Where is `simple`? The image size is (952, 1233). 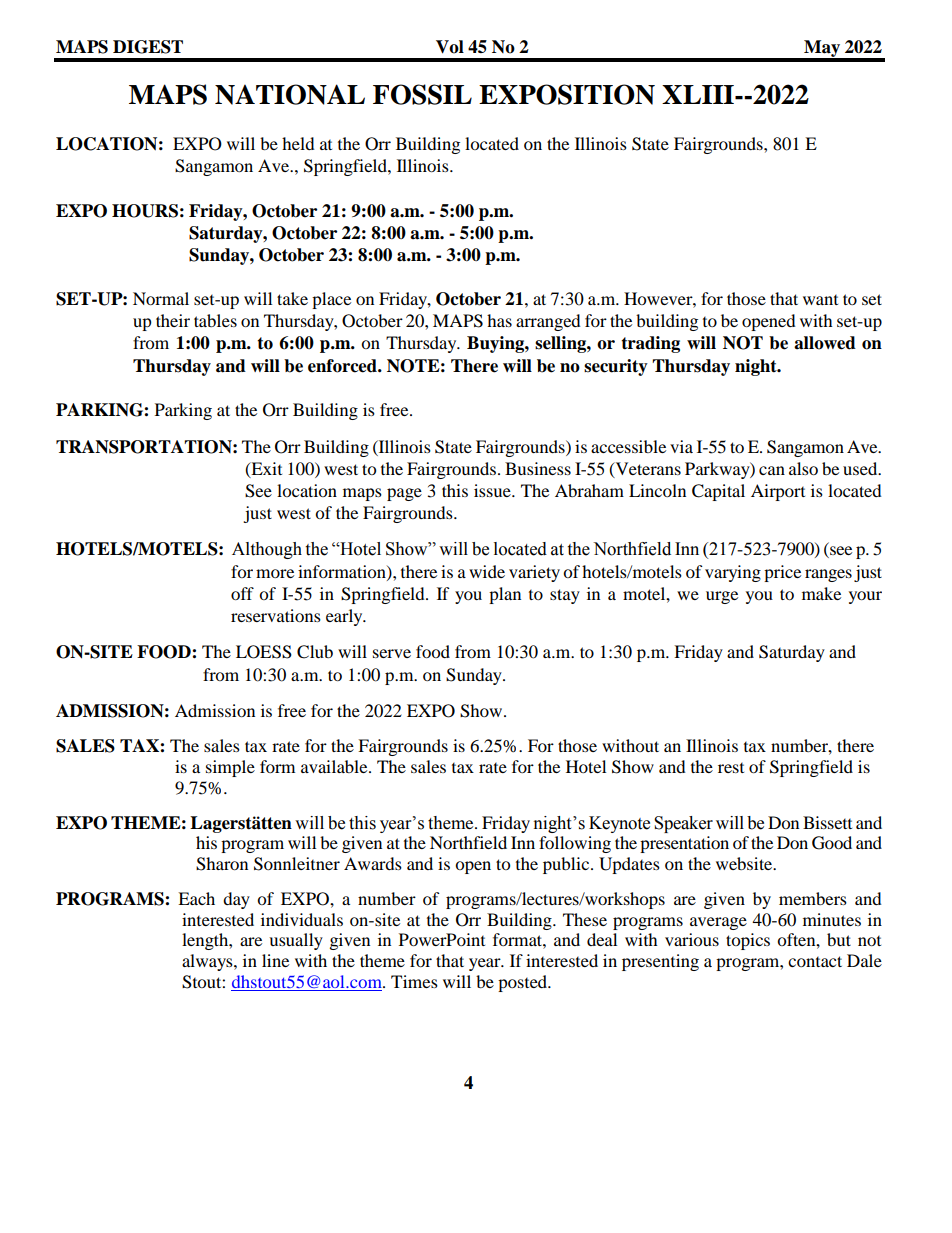
simple is located at coordinates (230, 768).
